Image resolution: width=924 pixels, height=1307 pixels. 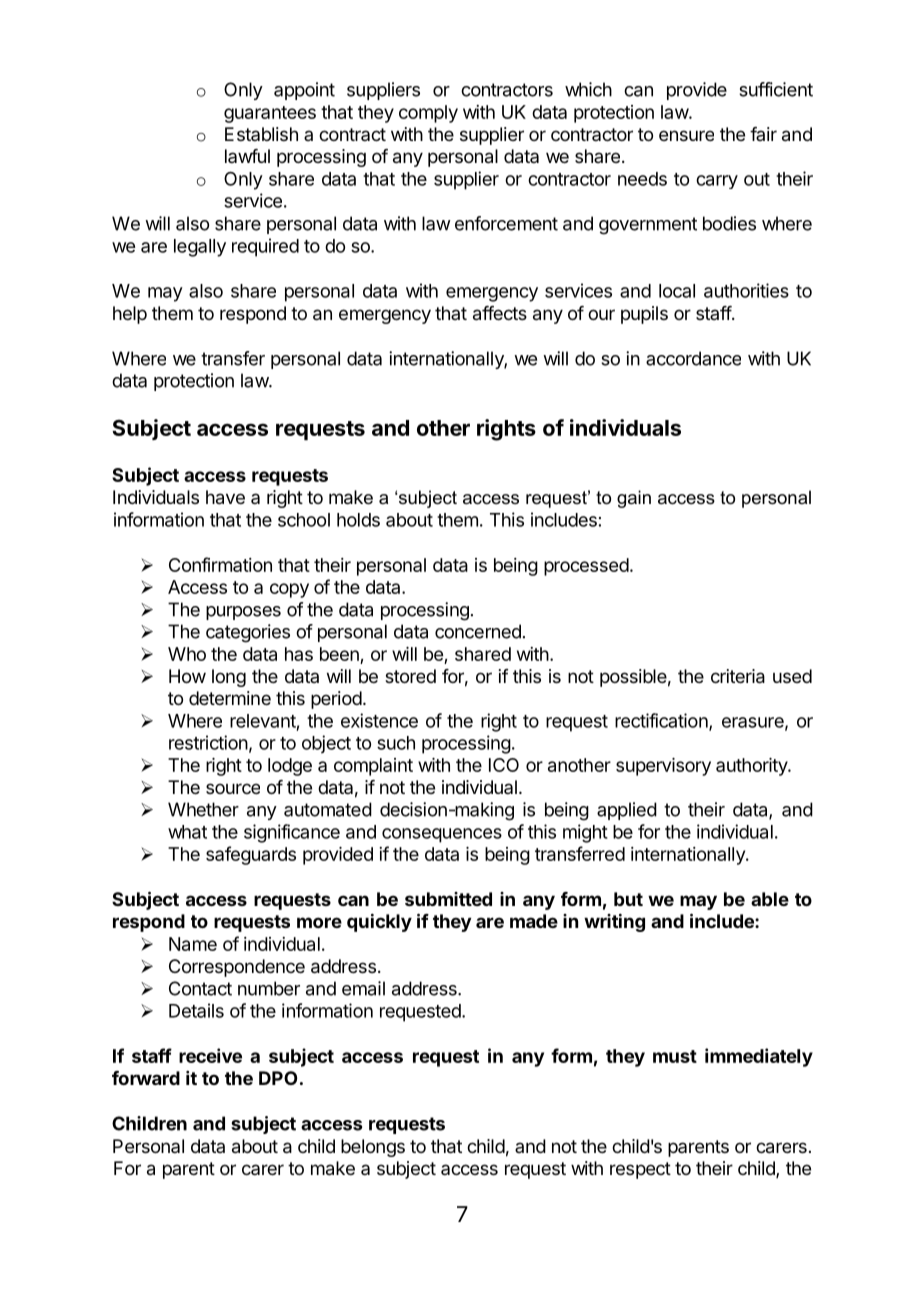 What do you see at coordinates (770, 899) in the screenshot?
I see `able` at bounding box center [770, 899].
